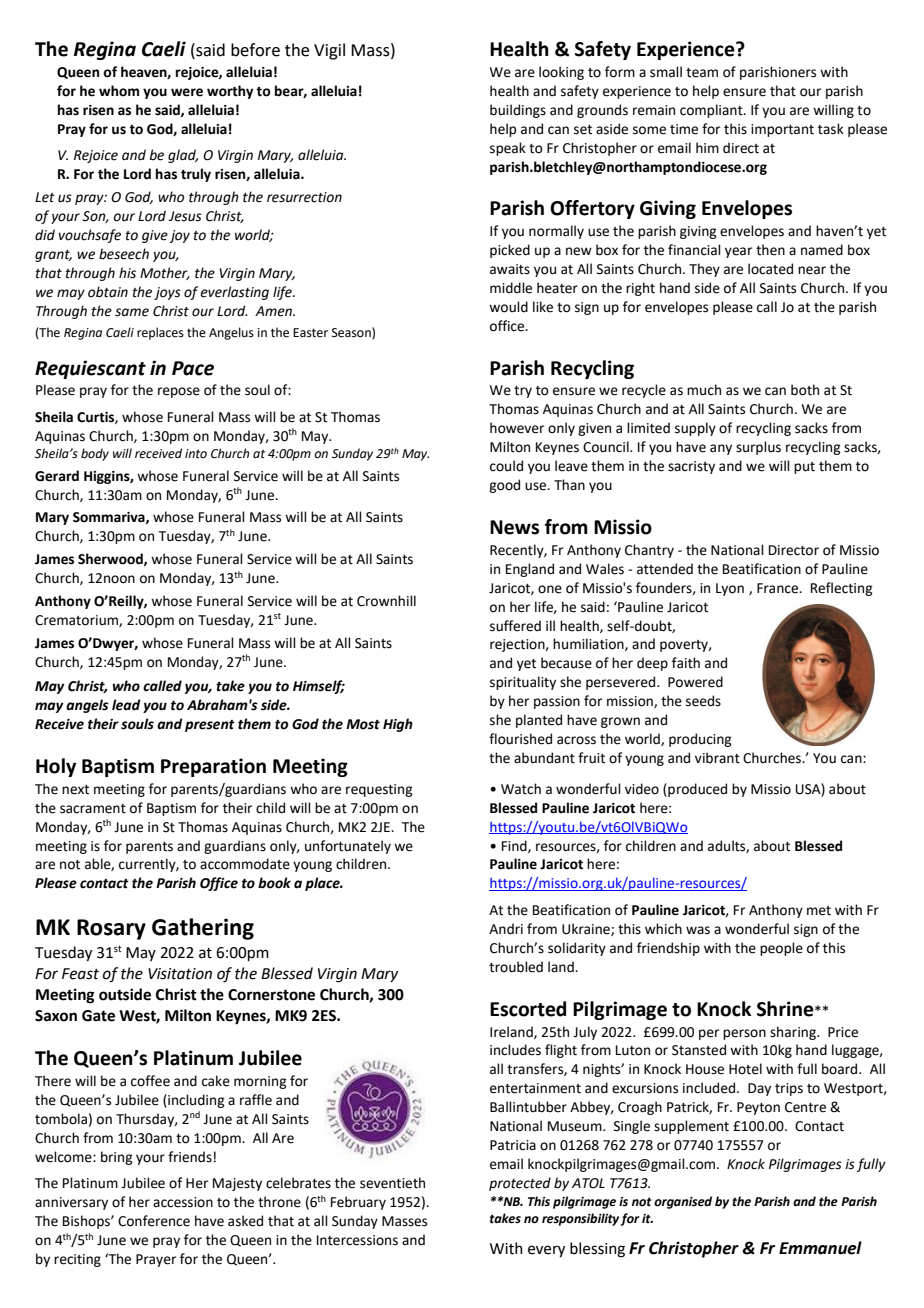  Describe the element at coordinates (683, 1202) in the screenshot. I see `organised` at that location.
